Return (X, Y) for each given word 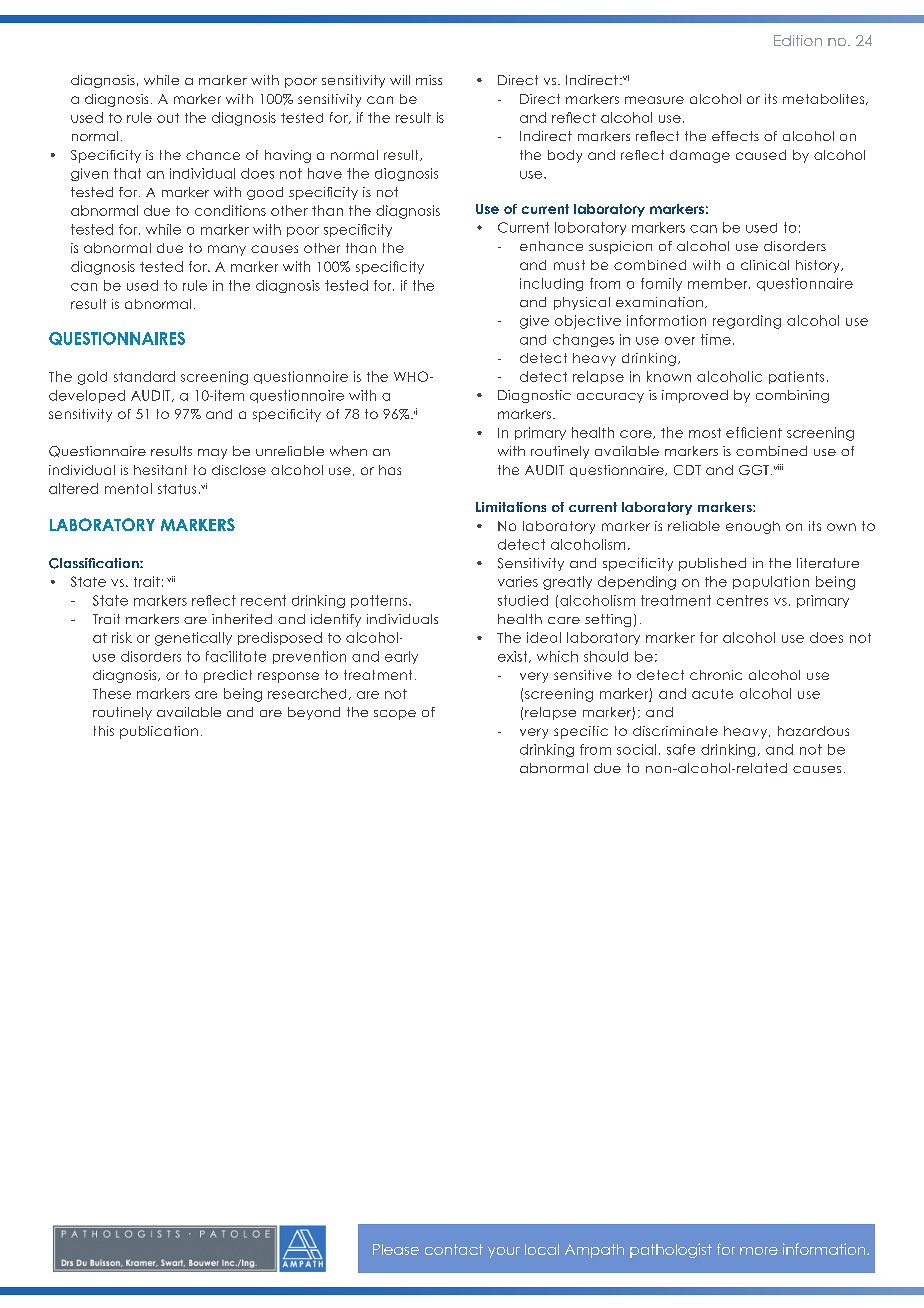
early (401, 657)
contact (454, 1249)
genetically (193, 639)
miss (429, 80)
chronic (716, 675)
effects (735, 136)
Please (396, 1249)
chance (213, 155)
